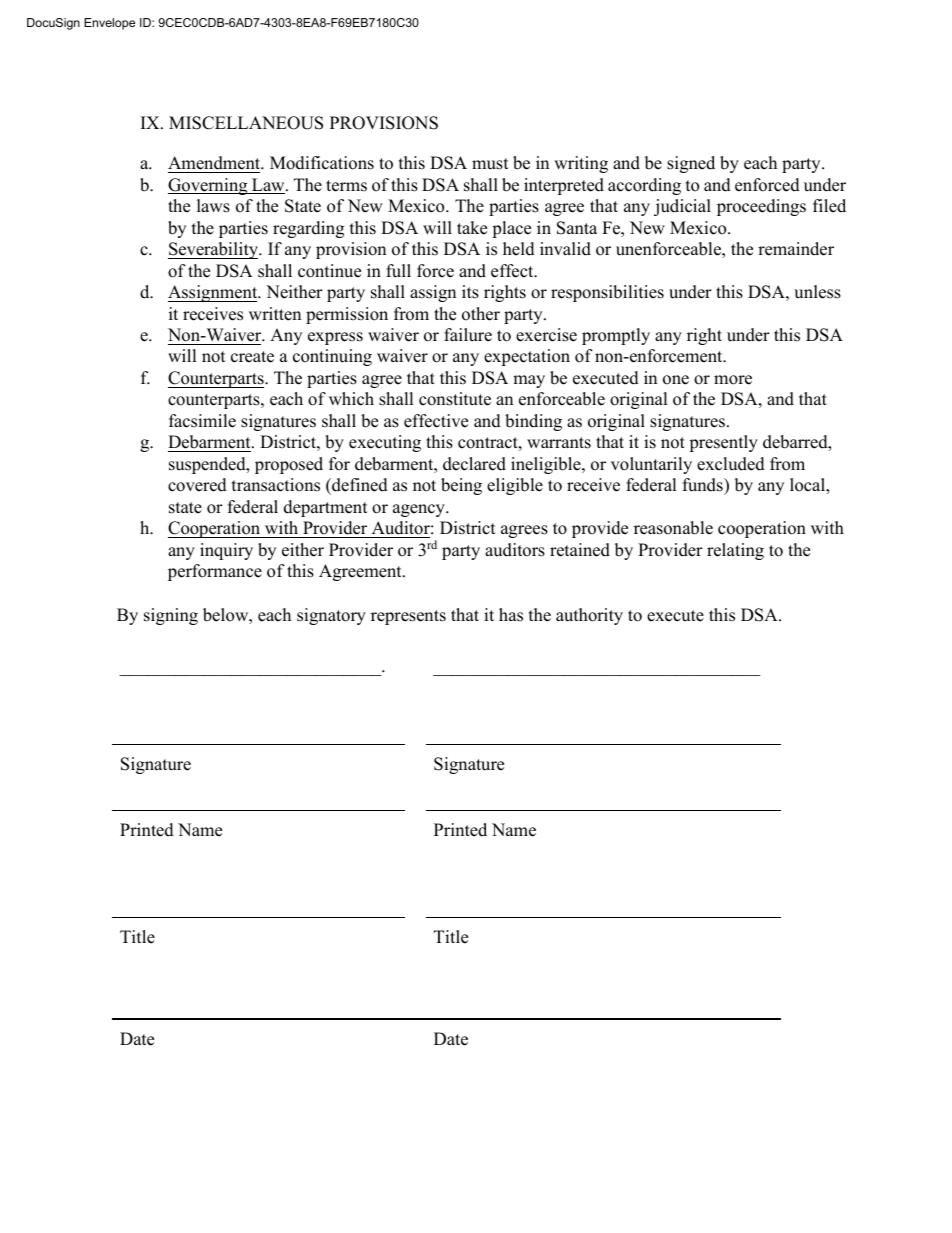  I want to click on declared, so click(474, 464).
